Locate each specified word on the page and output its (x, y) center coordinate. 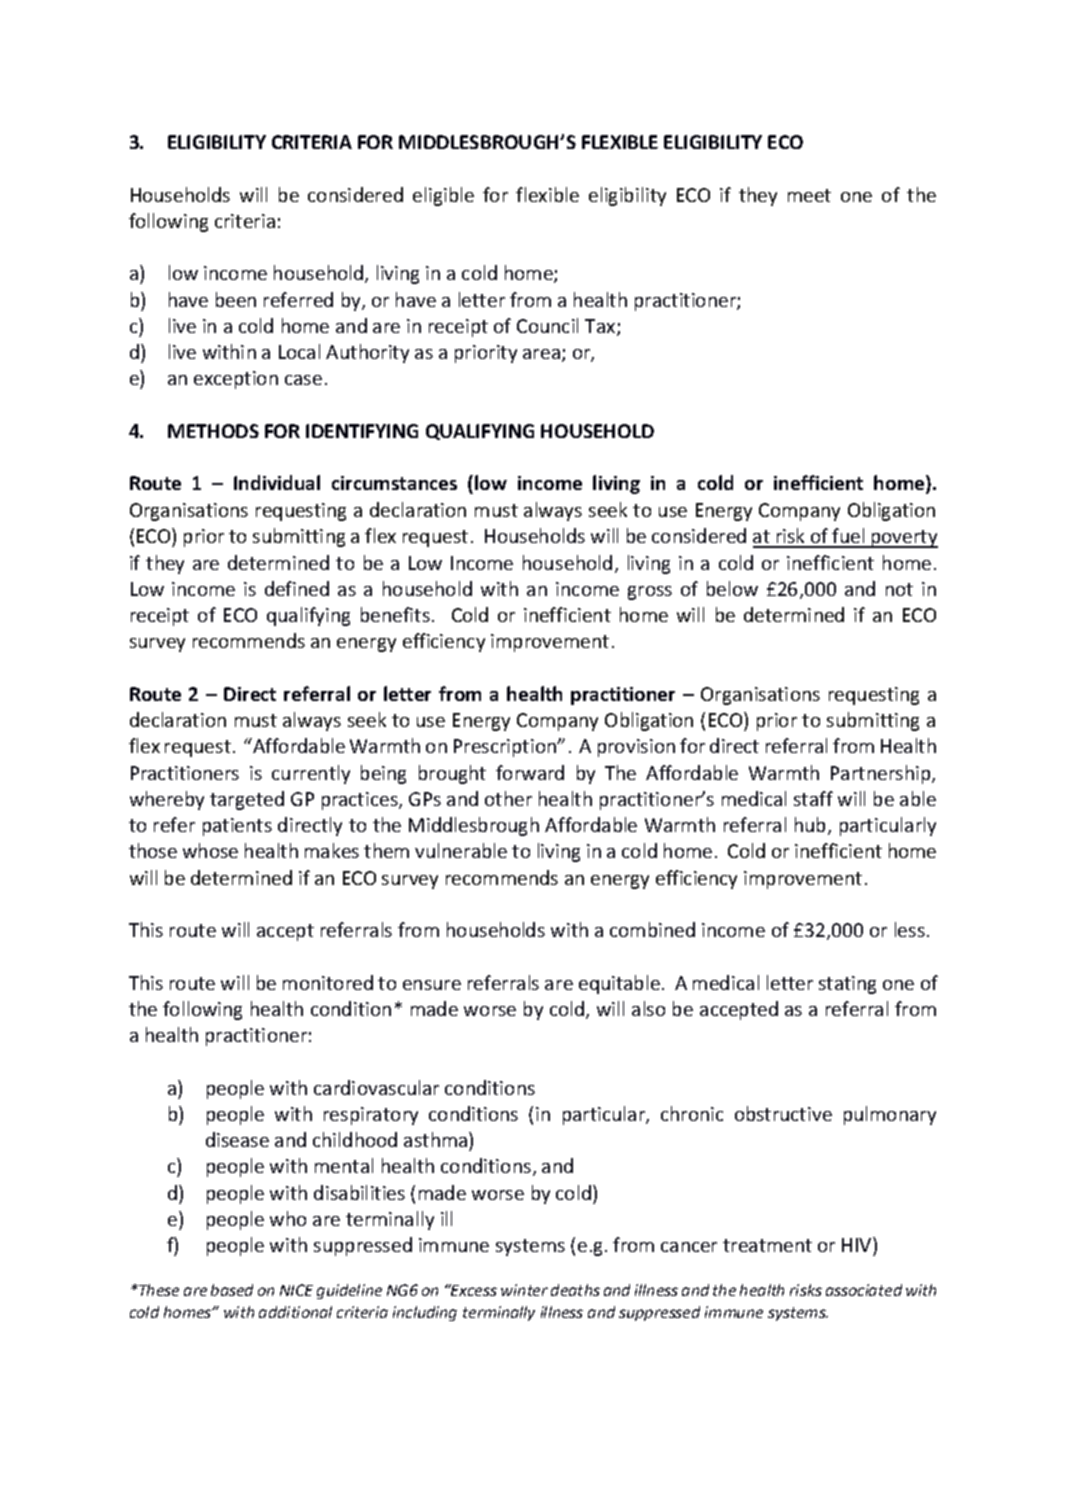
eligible (443, 196)
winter (524, 1290)
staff (813, 798)
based (232, 1290)
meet (809, 195)
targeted (247, 800)
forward (530, 772)
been (236, 299)
